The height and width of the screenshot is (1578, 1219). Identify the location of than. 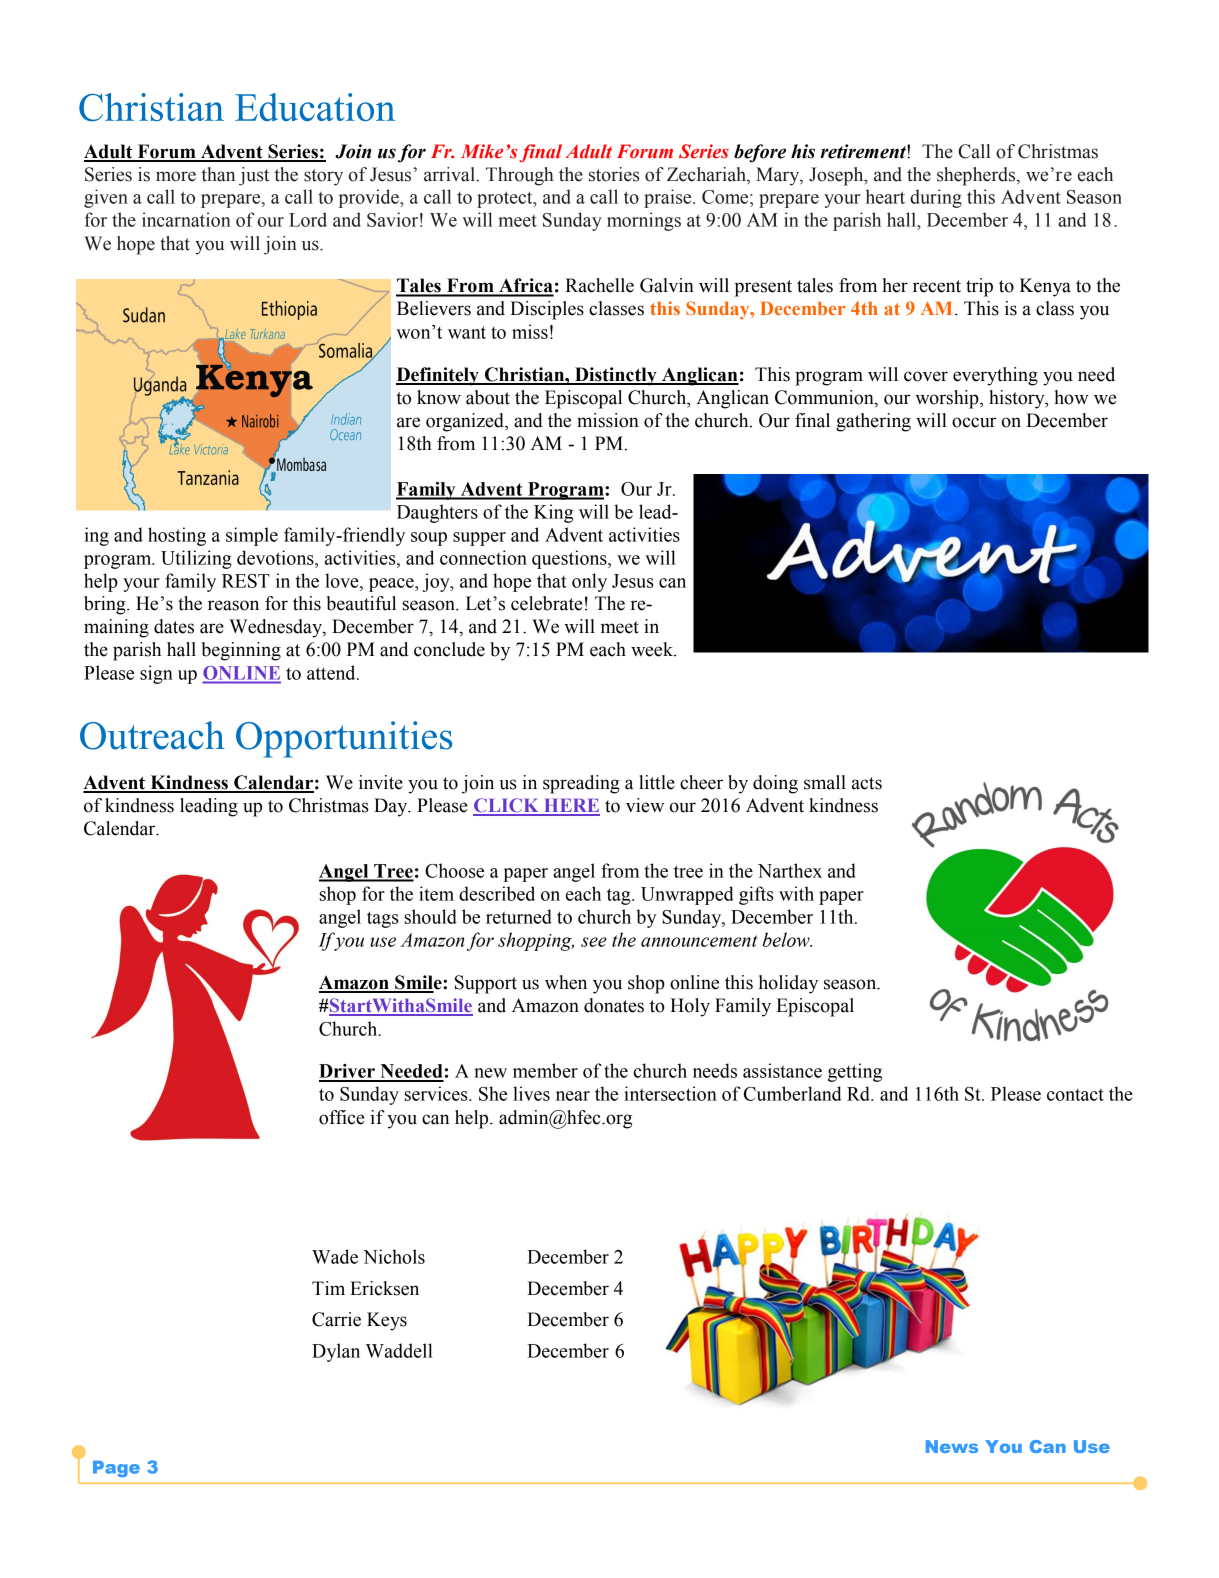
(218, 174).
